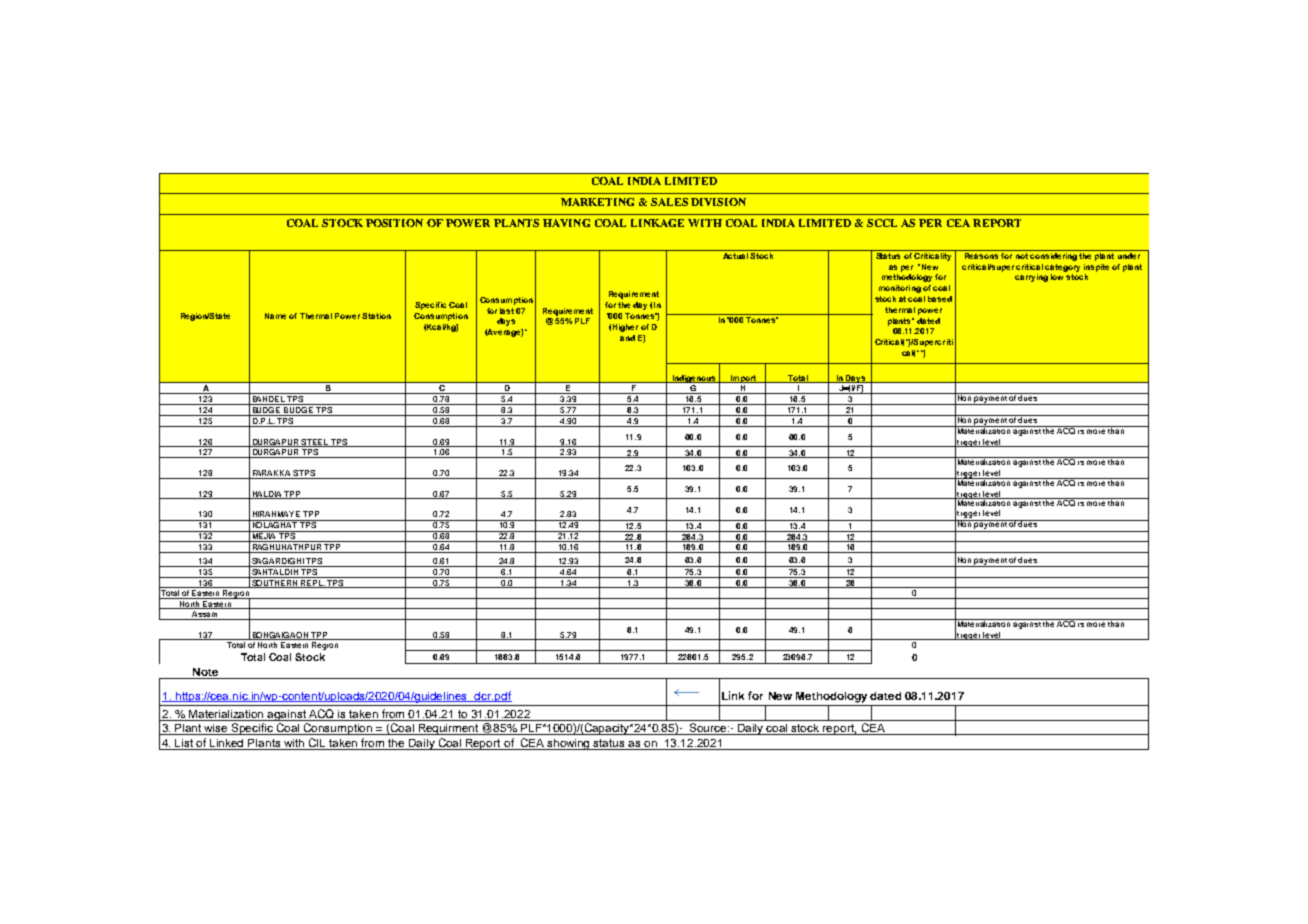 This page has height=924, width=1308. Describe the element at coordinates (669, 202) in the page. I see `SALES` at that location.
